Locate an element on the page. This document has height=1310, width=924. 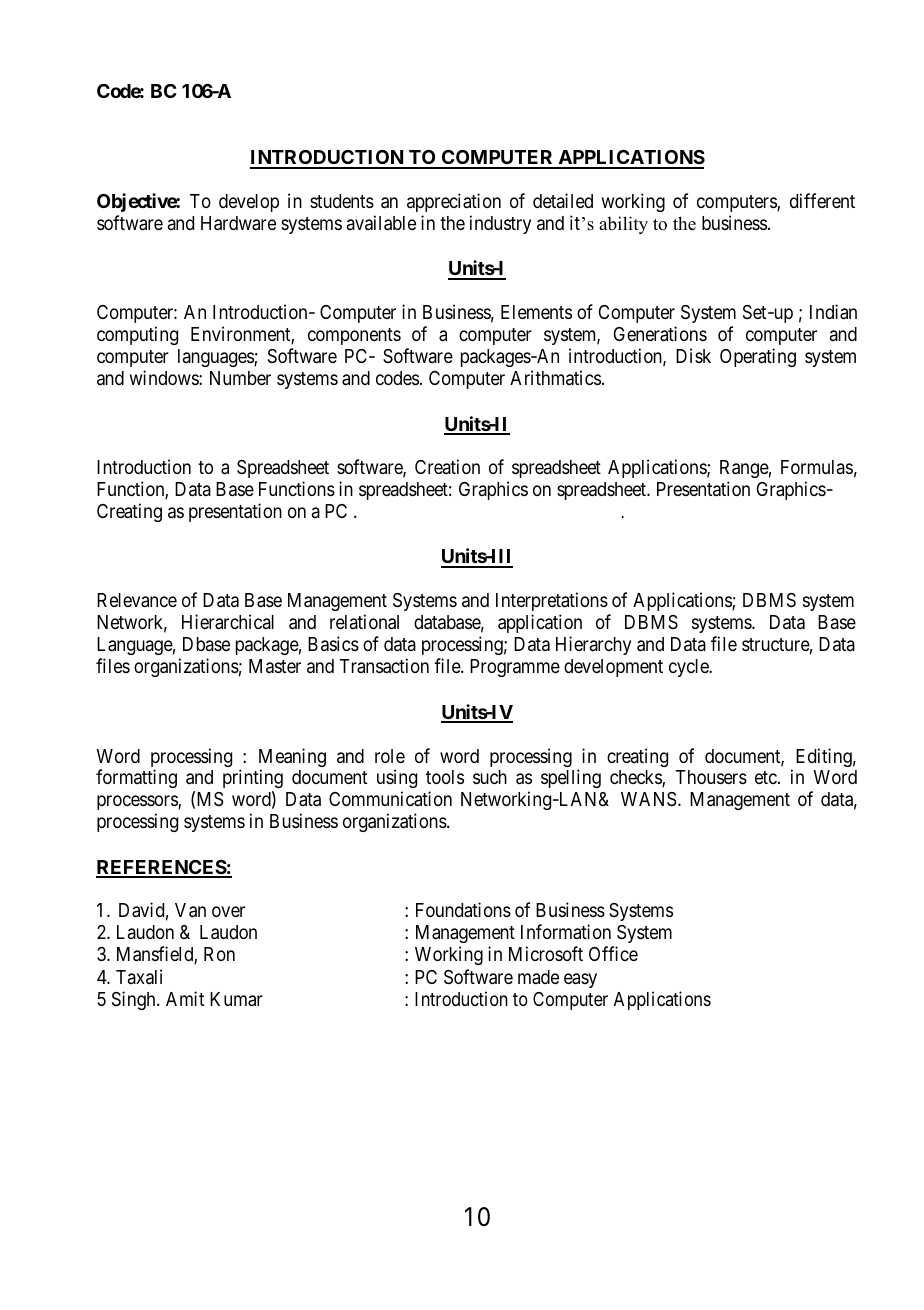
Hierarchical is located at coordinates (228, 621).
